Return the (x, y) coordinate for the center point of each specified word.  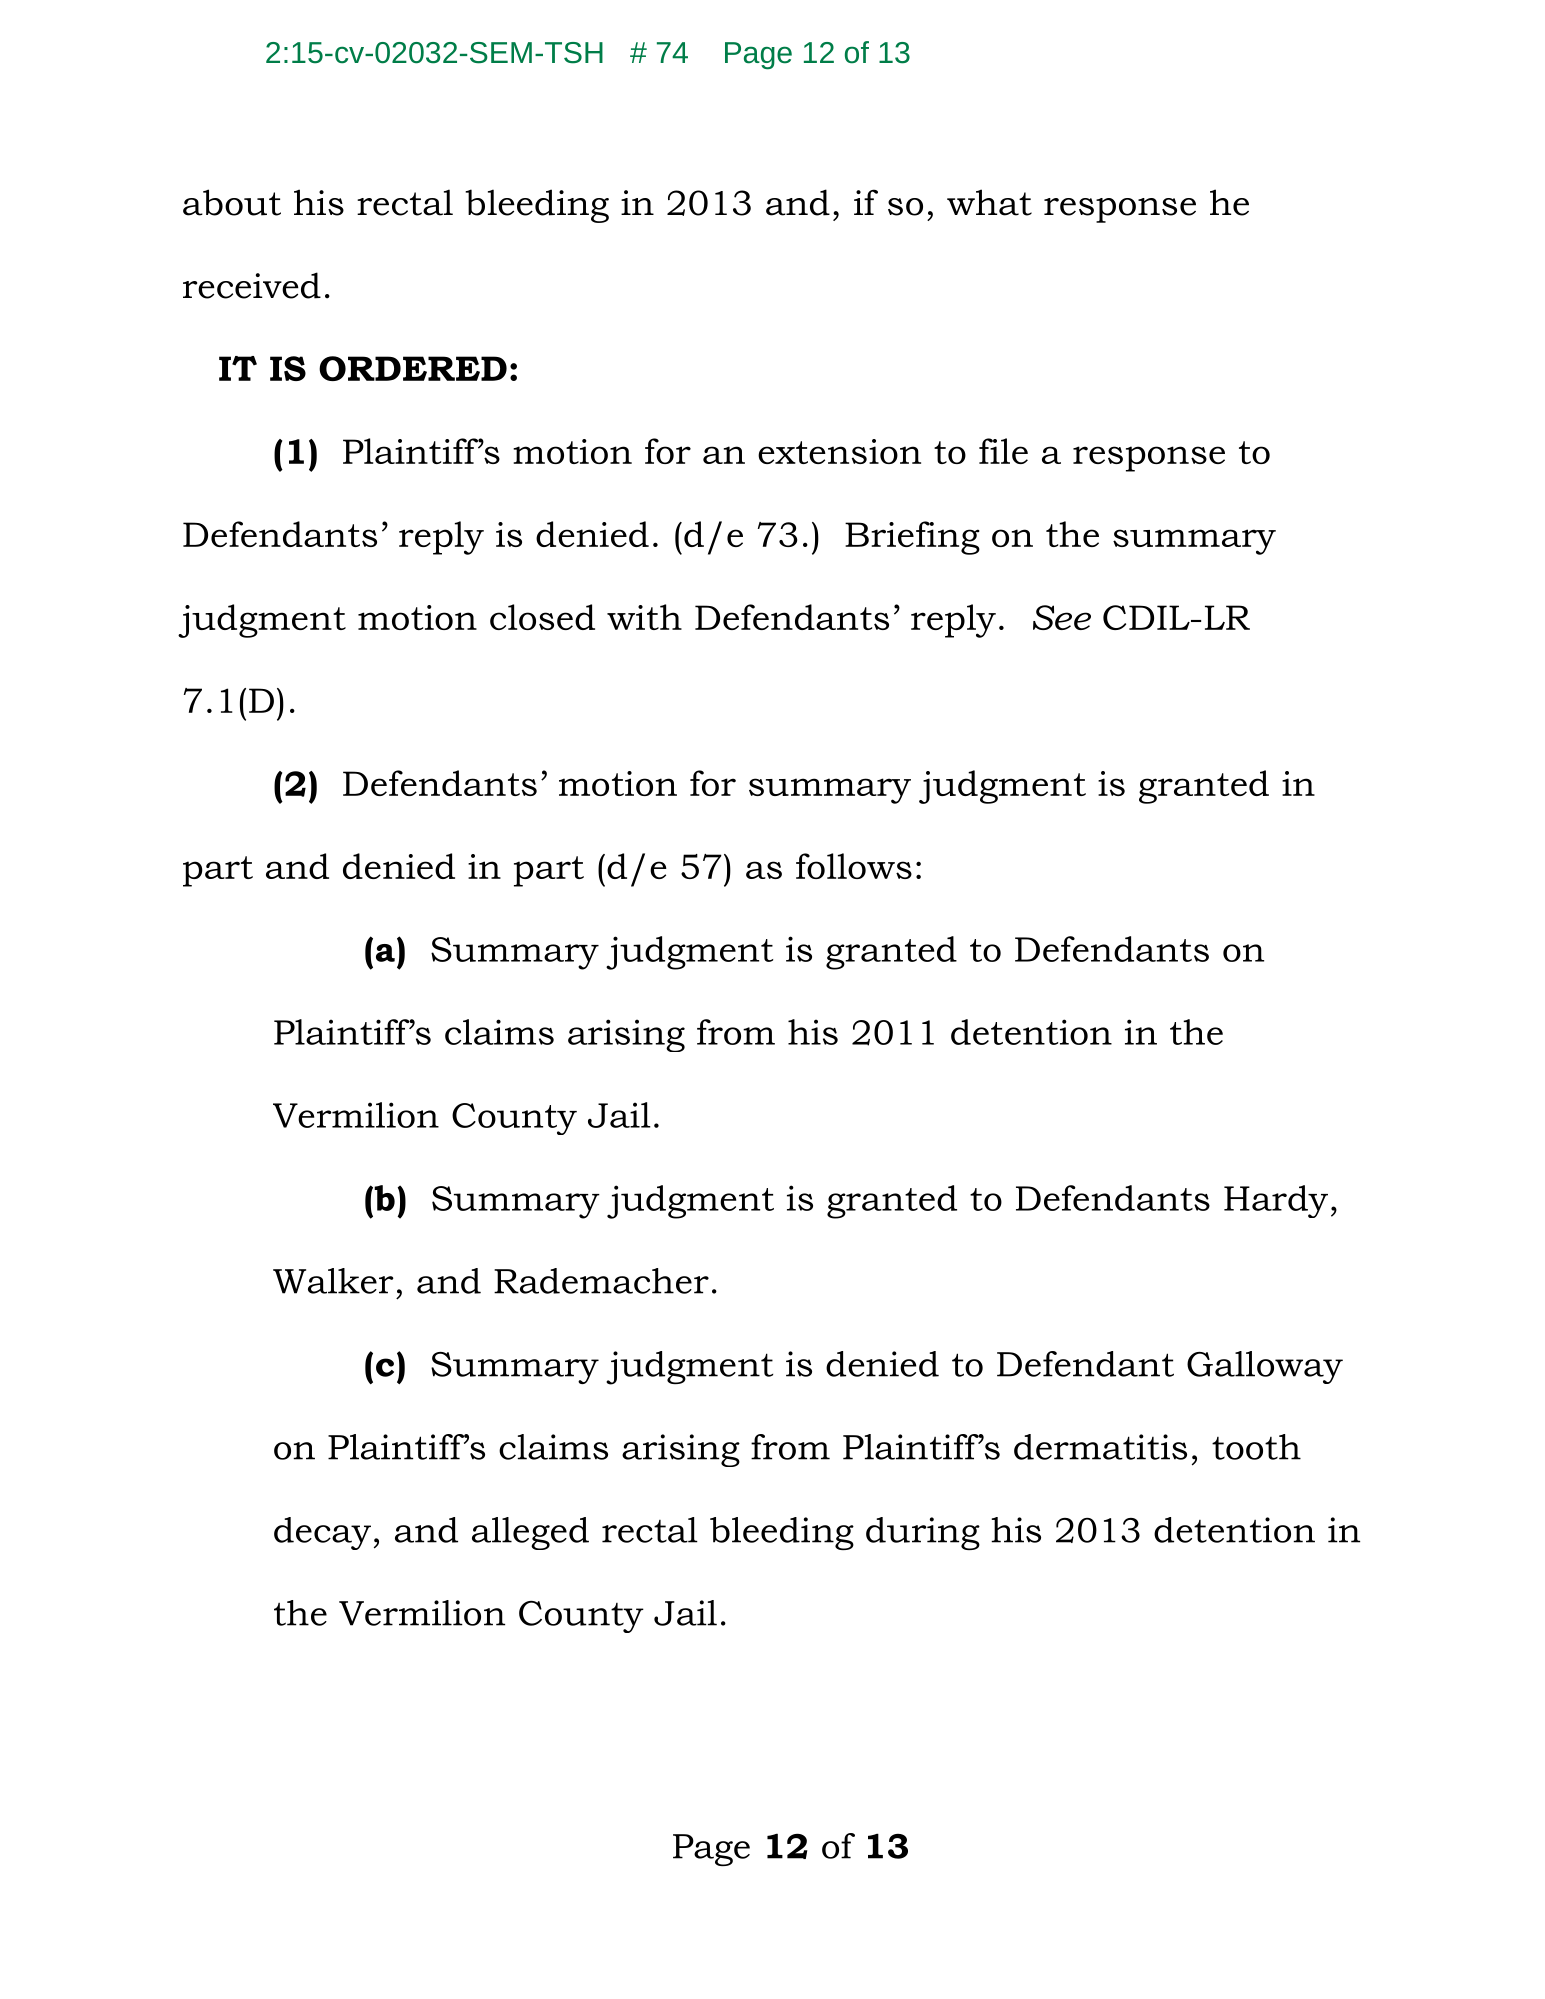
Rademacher (601, 1281)
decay (322, 1533)
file (1003, 451)
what (989, 202)
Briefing (912, 538)
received (252, 285)
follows (854, 866)
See (1062, 617)
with (644, 617)
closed (542, 617)
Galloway (1265, 1367)
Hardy (1276, 1201)
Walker (333, 1281)
